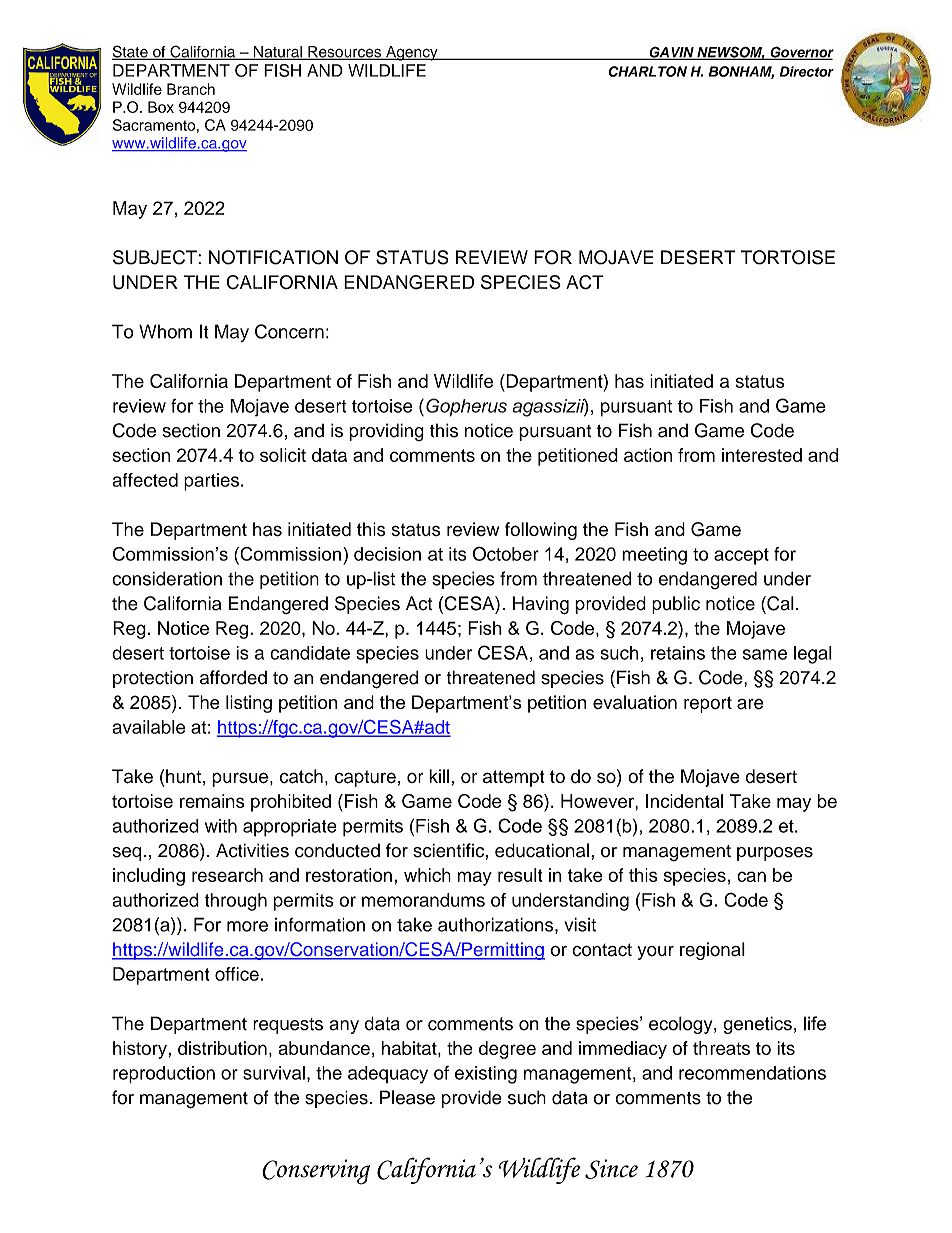 Image resolution: width=952 pixels, height=1233 pixels. What do you see at coordinates (412, 53) in the screenshot?
I see `Agency` at bounding box center [412, 53].
